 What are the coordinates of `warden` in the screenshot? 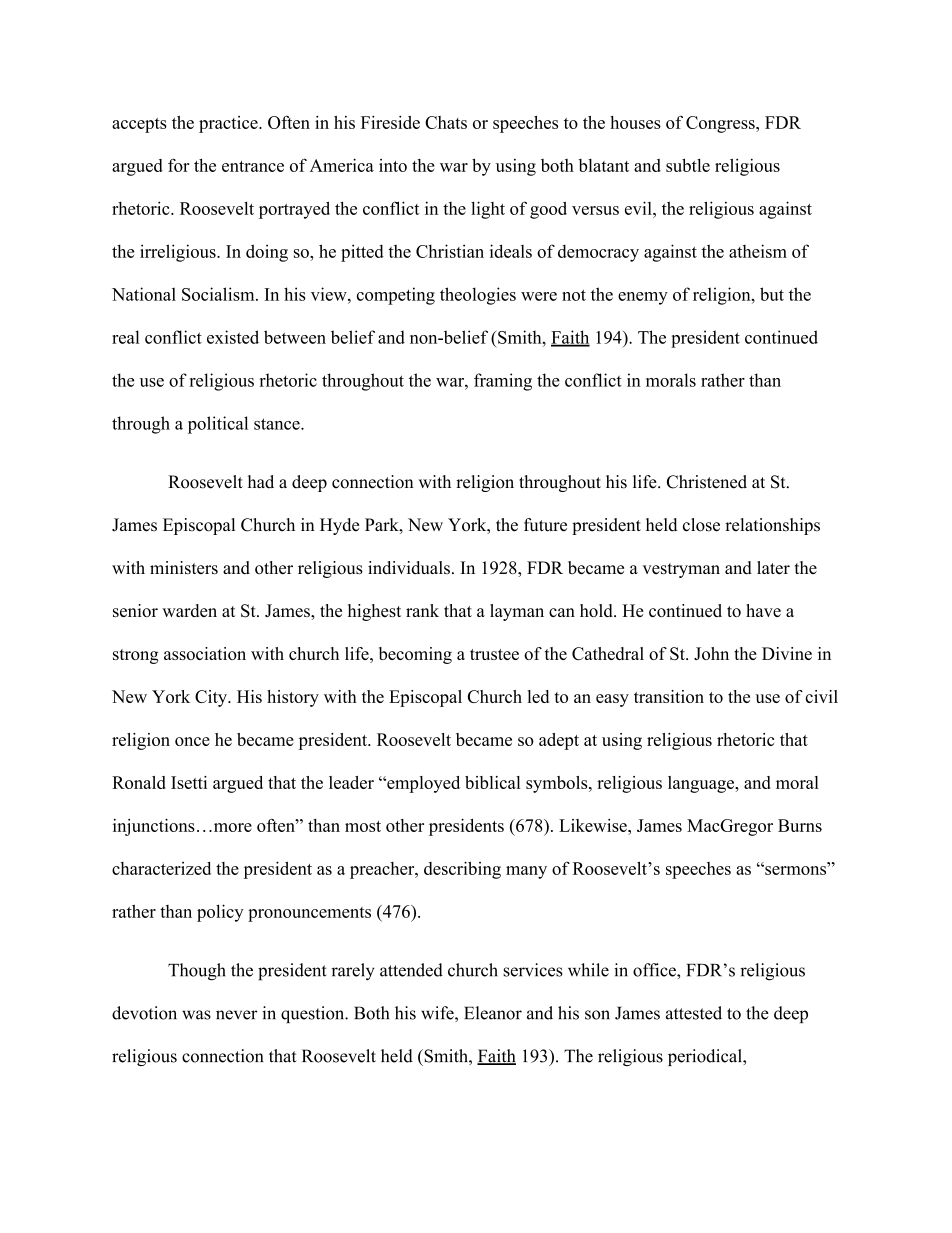 It's located at (189, 610).
